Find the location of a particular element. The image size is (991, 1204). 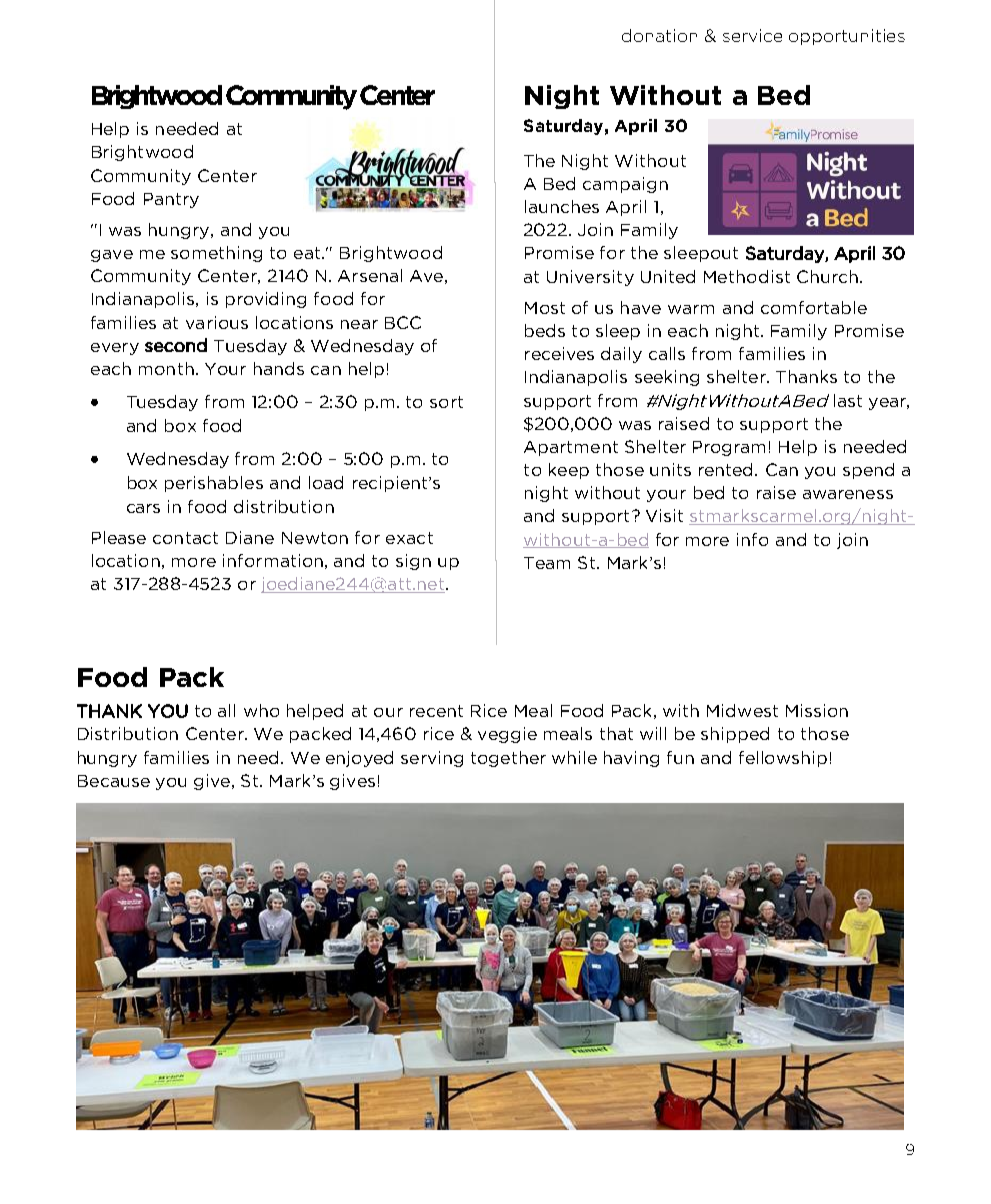

Pantry is located at coordinates (171, 200).
